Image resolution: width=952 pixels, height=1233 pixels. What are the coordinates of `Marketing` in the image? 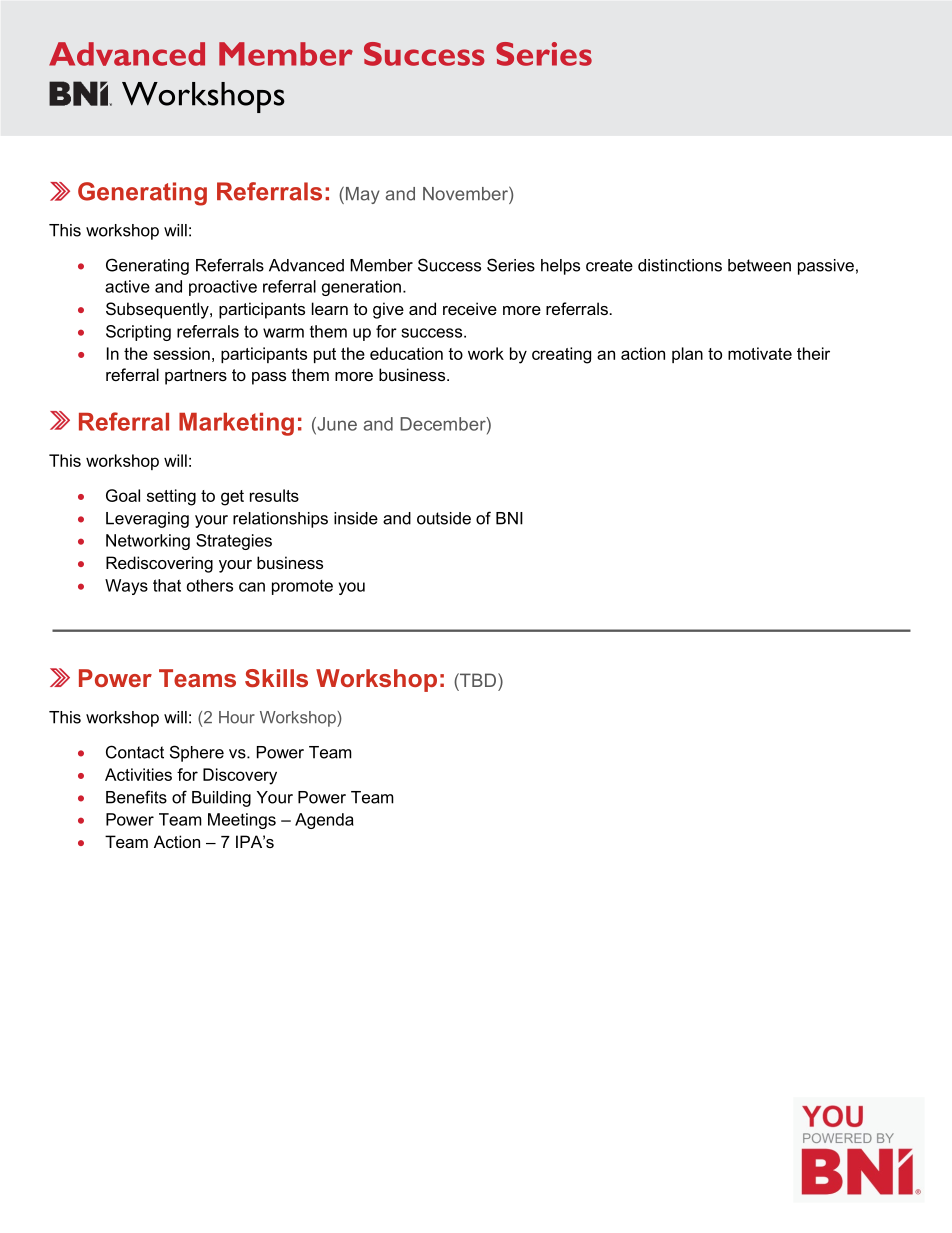 It's located at (236, 424).
